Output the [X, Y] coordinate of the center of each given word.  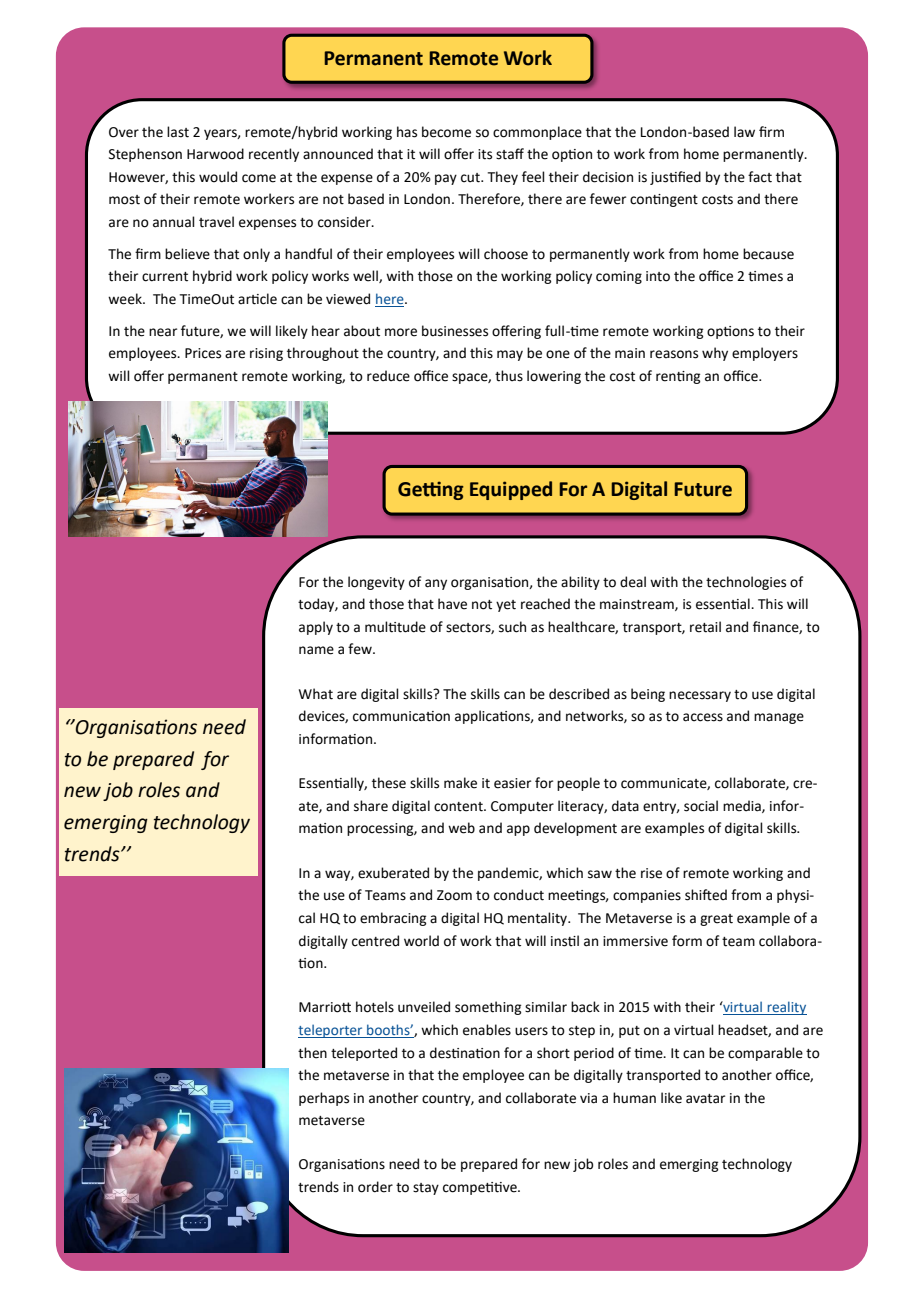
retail [705, 627]
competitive [481, 1188]
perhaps [324, 1099]
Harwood [215, 154]
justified [675, 178]
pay [446, 179]
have [452, 604]
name [316, 650]
